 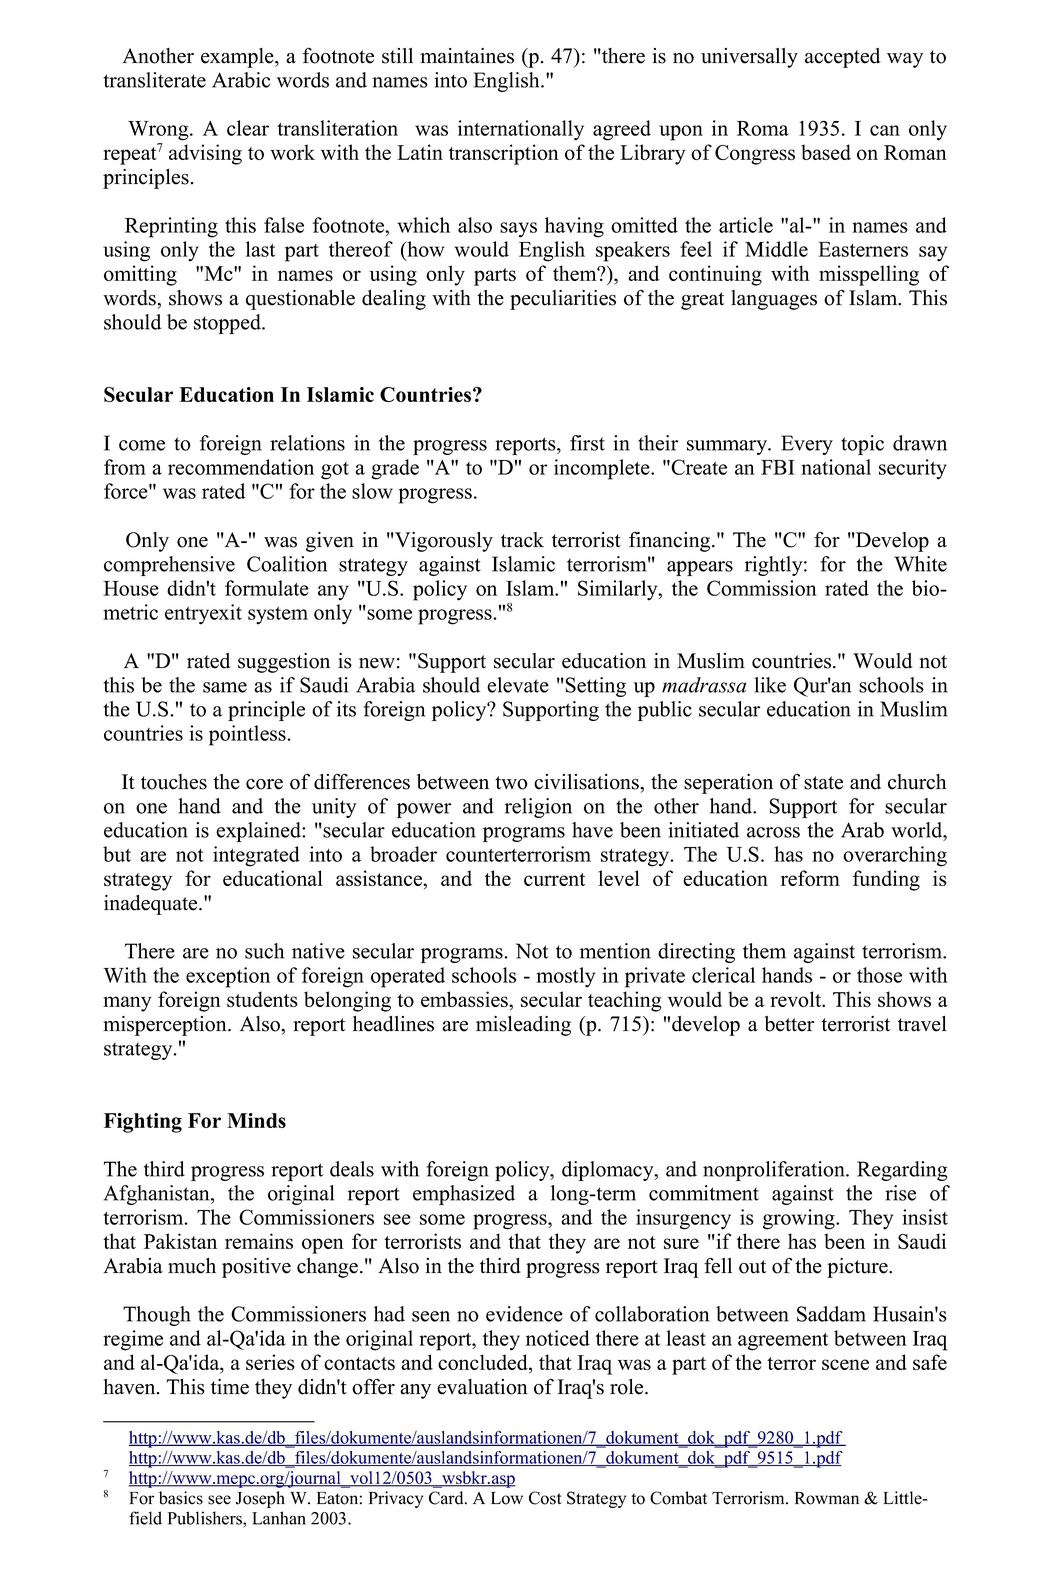 I want to click on revolt, so click(x=797, y=999).
